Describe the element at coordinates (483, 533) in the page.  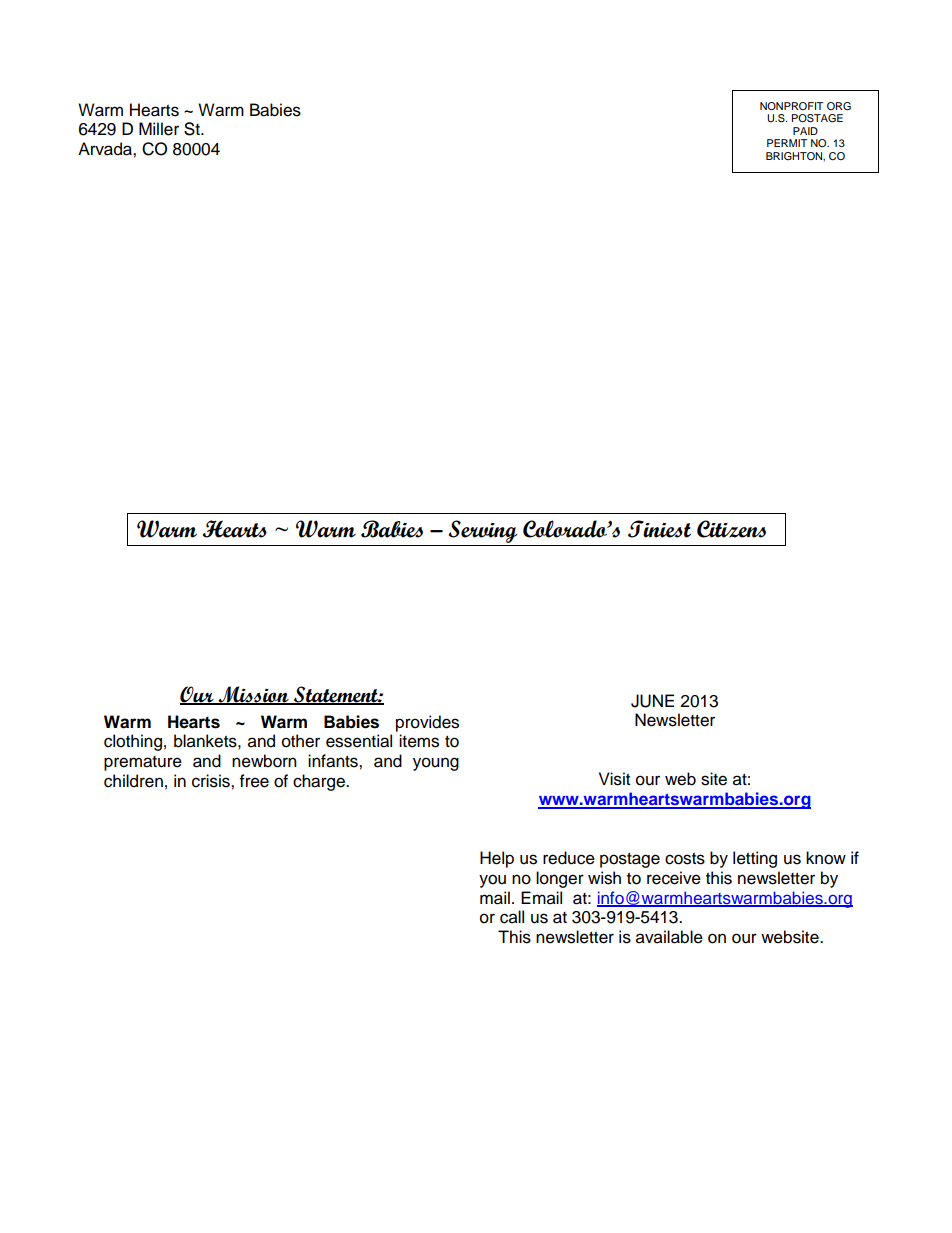
I see `Serving` at that location.
